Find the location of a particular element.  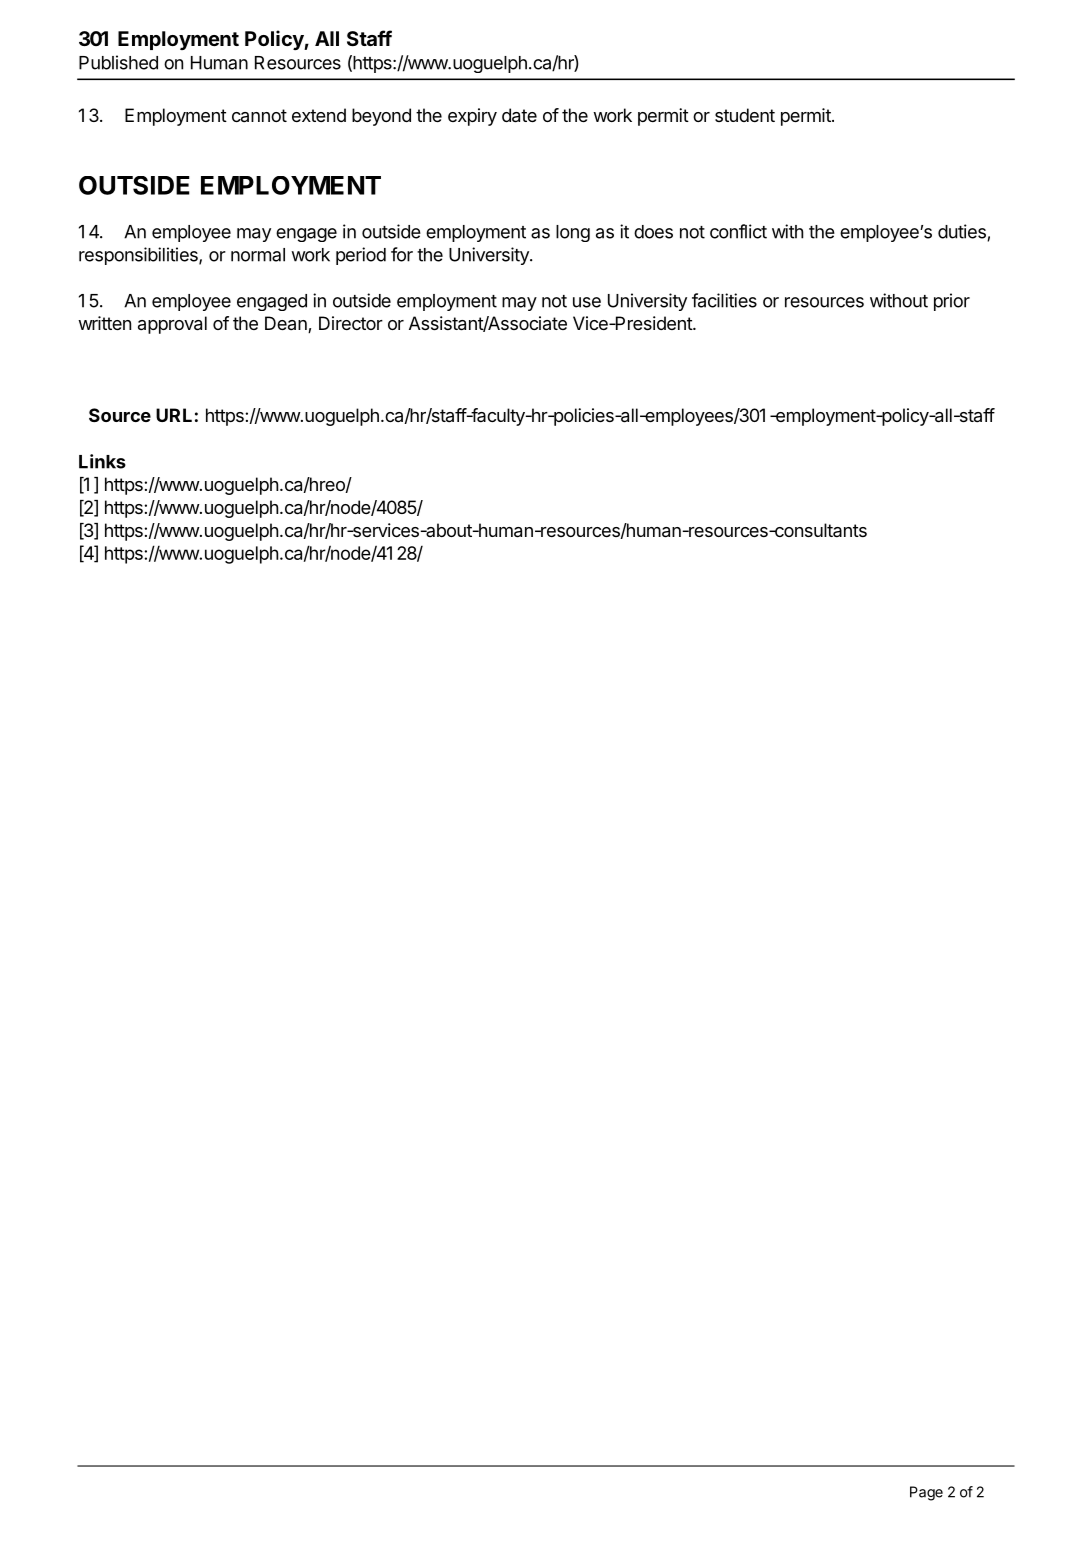

approval is located at coordinates (172, 325).
